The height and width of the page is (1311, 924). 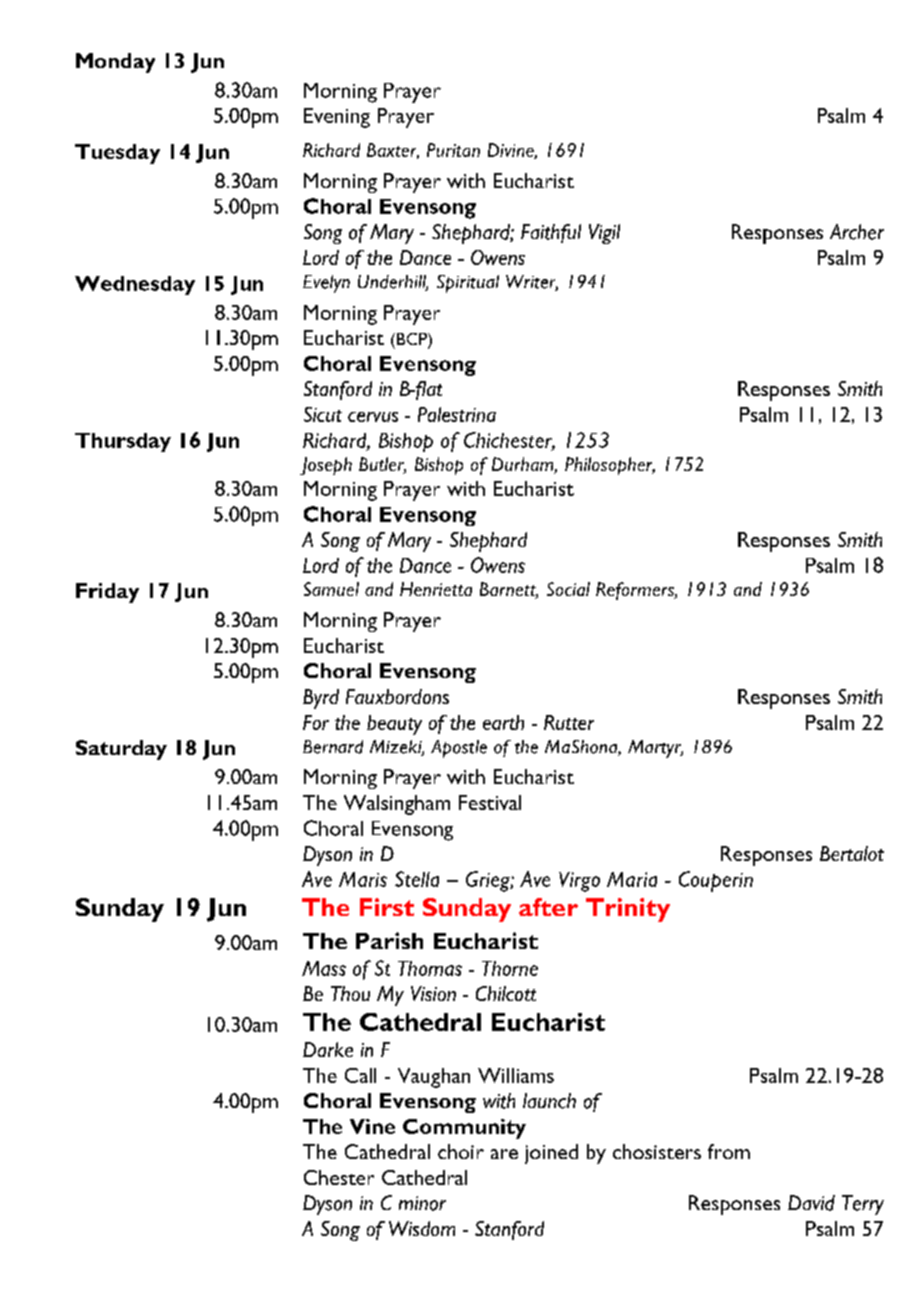 What do you see at coordinates (610, 466) in the page?
I see `Philosopher` at bounding box center [610, 466].
